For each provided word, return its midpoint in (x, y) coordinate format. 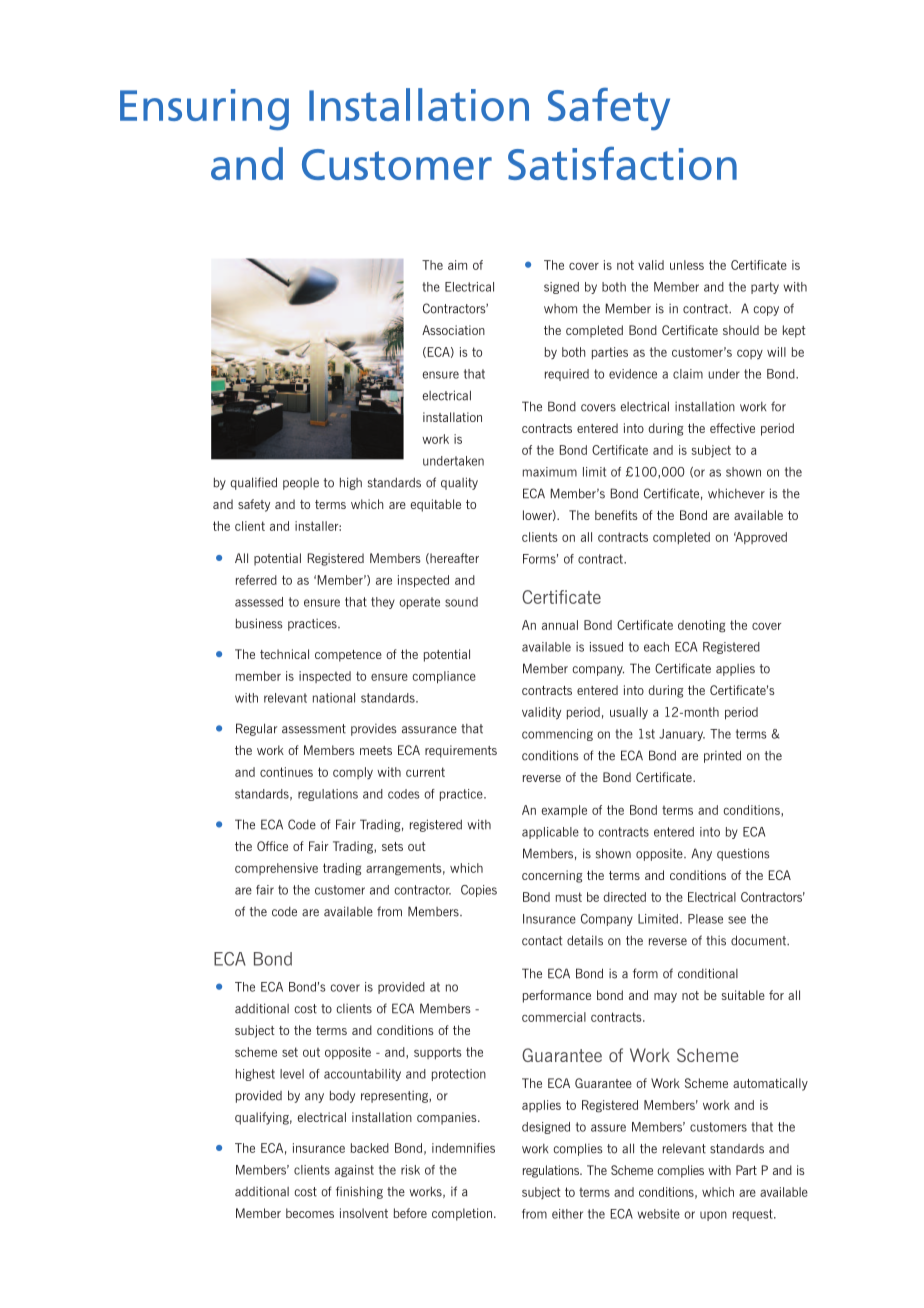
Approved (760, 538)
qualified (253, 483)
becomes (310, 1213)
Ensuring (204, 110)
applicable (550, 833)
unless (687, 265)
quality (459, 483)
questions (743, 854)
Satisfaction (622, 163)
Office (272, 846)
